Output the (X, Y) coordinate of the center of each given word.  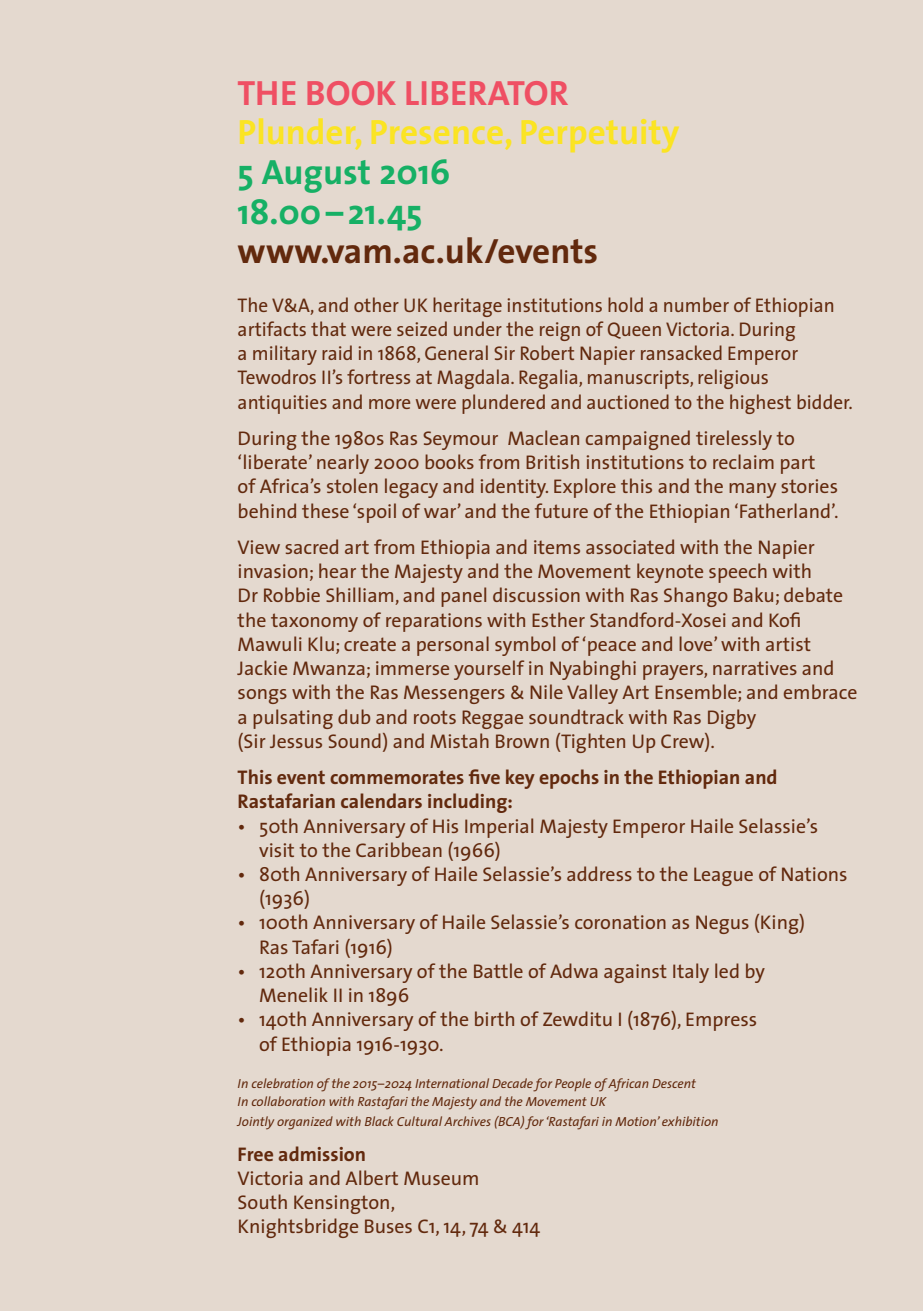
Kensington (343, 1204)
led (727, 970)
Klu (321, 643)
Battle (498, 970)
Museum (441, 1178)
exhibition (690, 1121)
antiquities (282, 404)
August (316, 176)
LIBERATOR (487, 93)
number (696, 304)
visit (276, 850)
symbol (525, 646)
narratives (755, 668)
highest (760, 404)
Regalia (549, 379)
